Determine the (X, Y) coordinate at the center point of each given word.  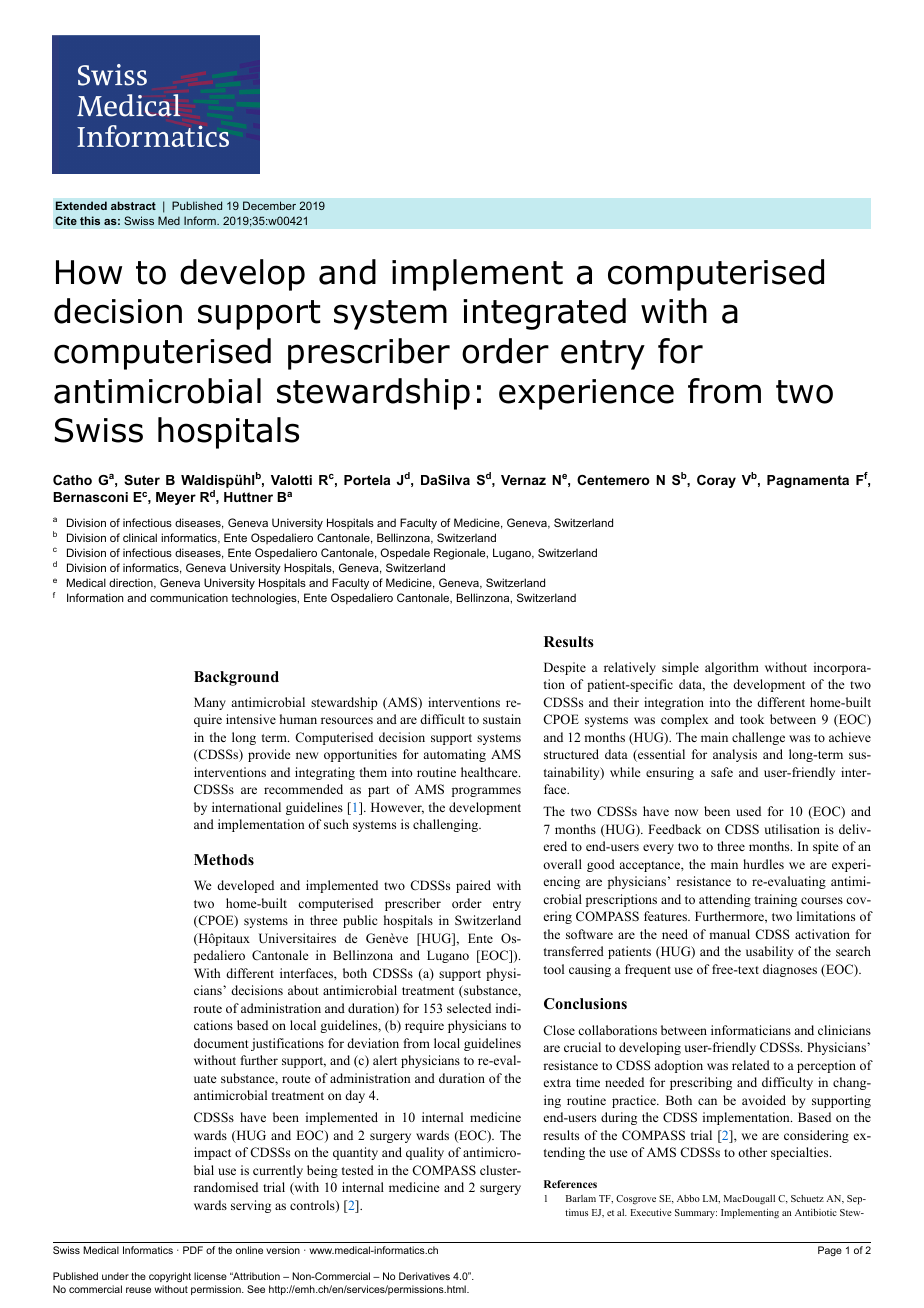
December (269, 205)
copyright (170, 1277)
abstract (133, 205)
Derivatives (424, 1276)
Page (830, 1251)
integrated (544, 314)
